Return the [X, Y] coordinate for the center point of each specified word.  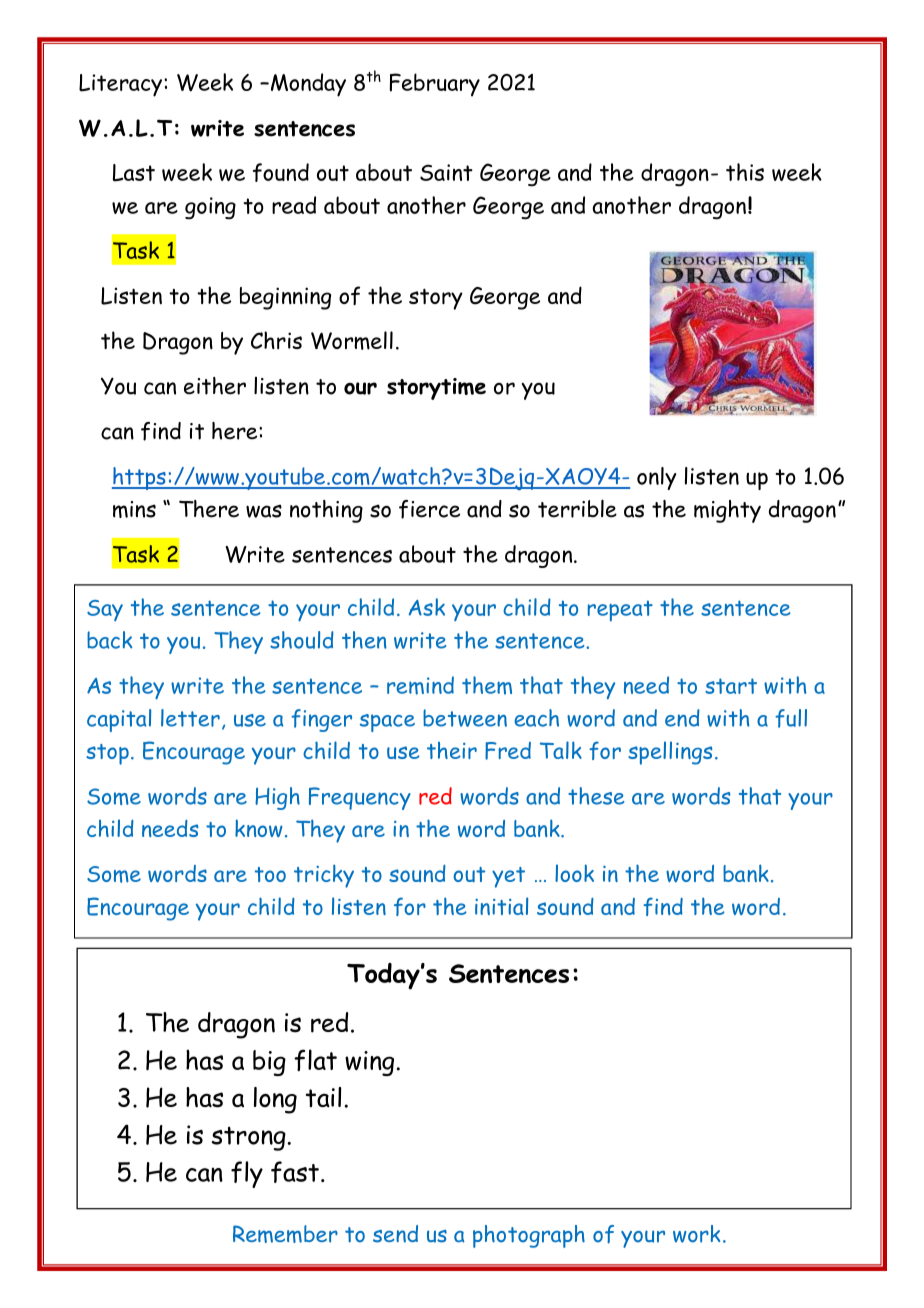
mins [134, 509]
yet [508, 877]
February [435, 85]
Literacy [122, 85]
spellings [670, 753]
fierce [429, 509]
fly [247, 1174]
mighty [727, 511]
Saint [446, 172]
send [395, 1234]
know [259, 828]
